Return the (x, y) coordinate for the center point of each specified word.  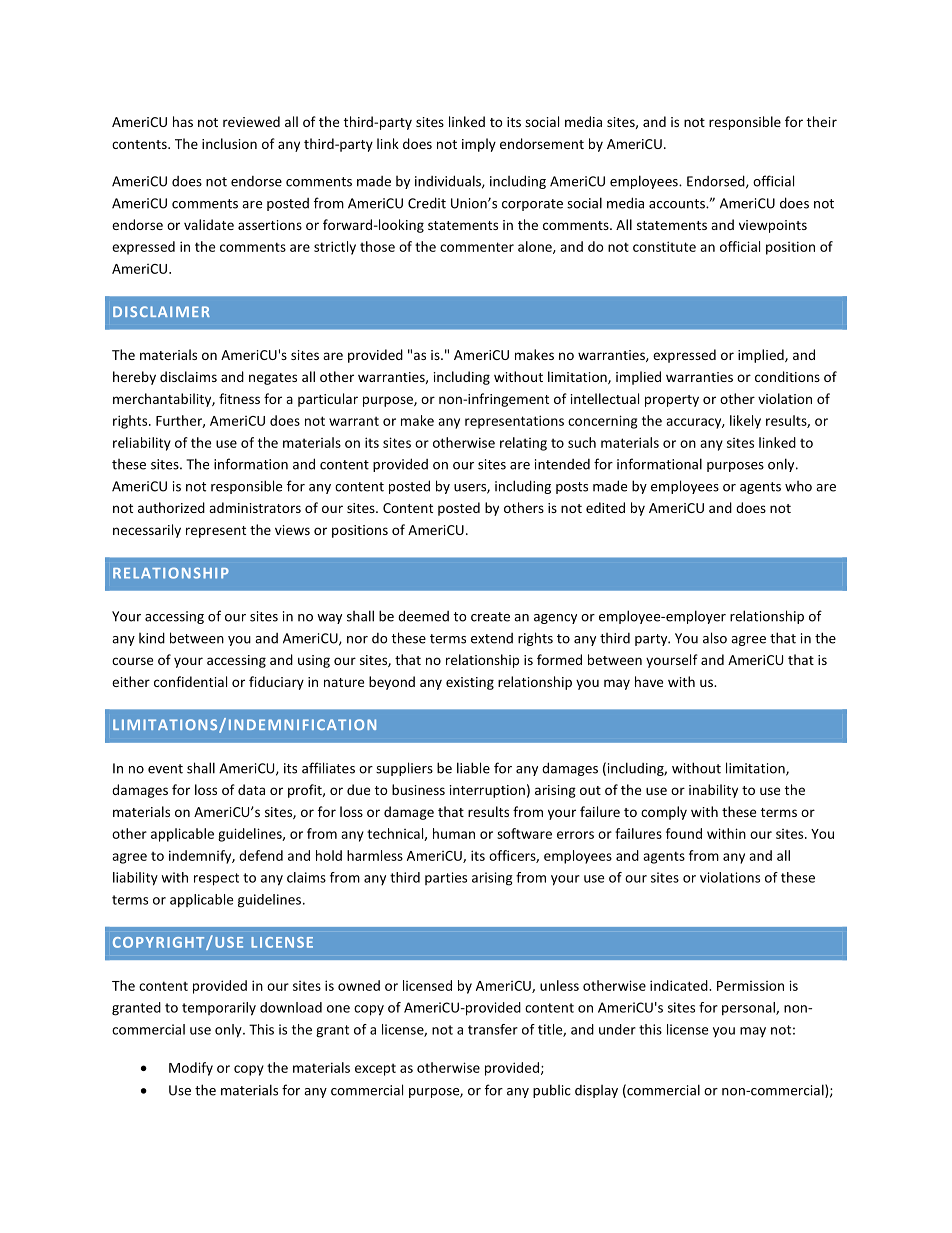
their (822, 121)
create (490, 617)
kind (152, 638)
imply (479, 145)
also (715, 638)
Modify (191, 1069)
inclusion (229, 143)
